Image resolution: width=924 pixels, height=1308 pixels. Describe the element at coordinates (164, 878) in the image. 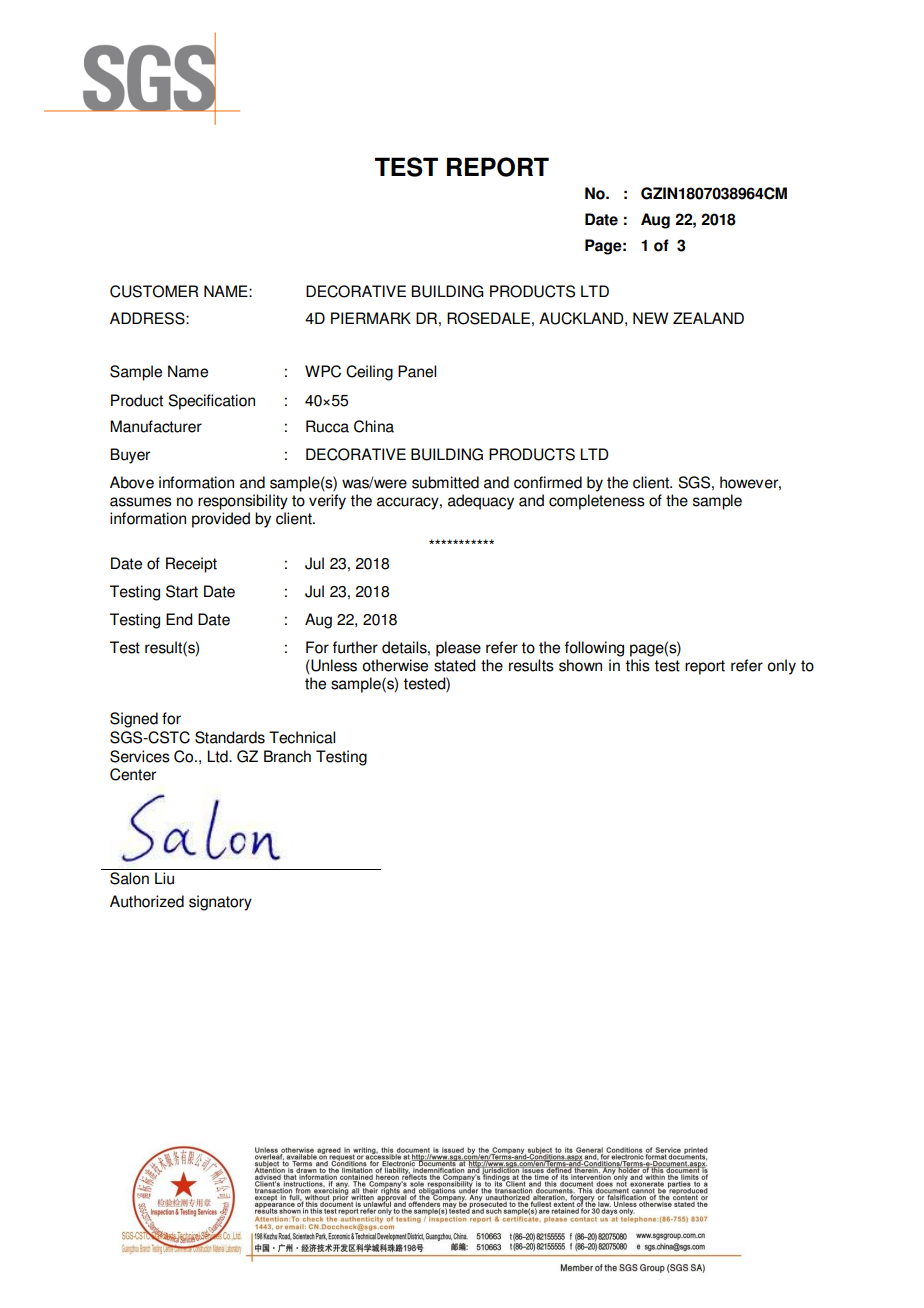

I see `Liu` at that location.
